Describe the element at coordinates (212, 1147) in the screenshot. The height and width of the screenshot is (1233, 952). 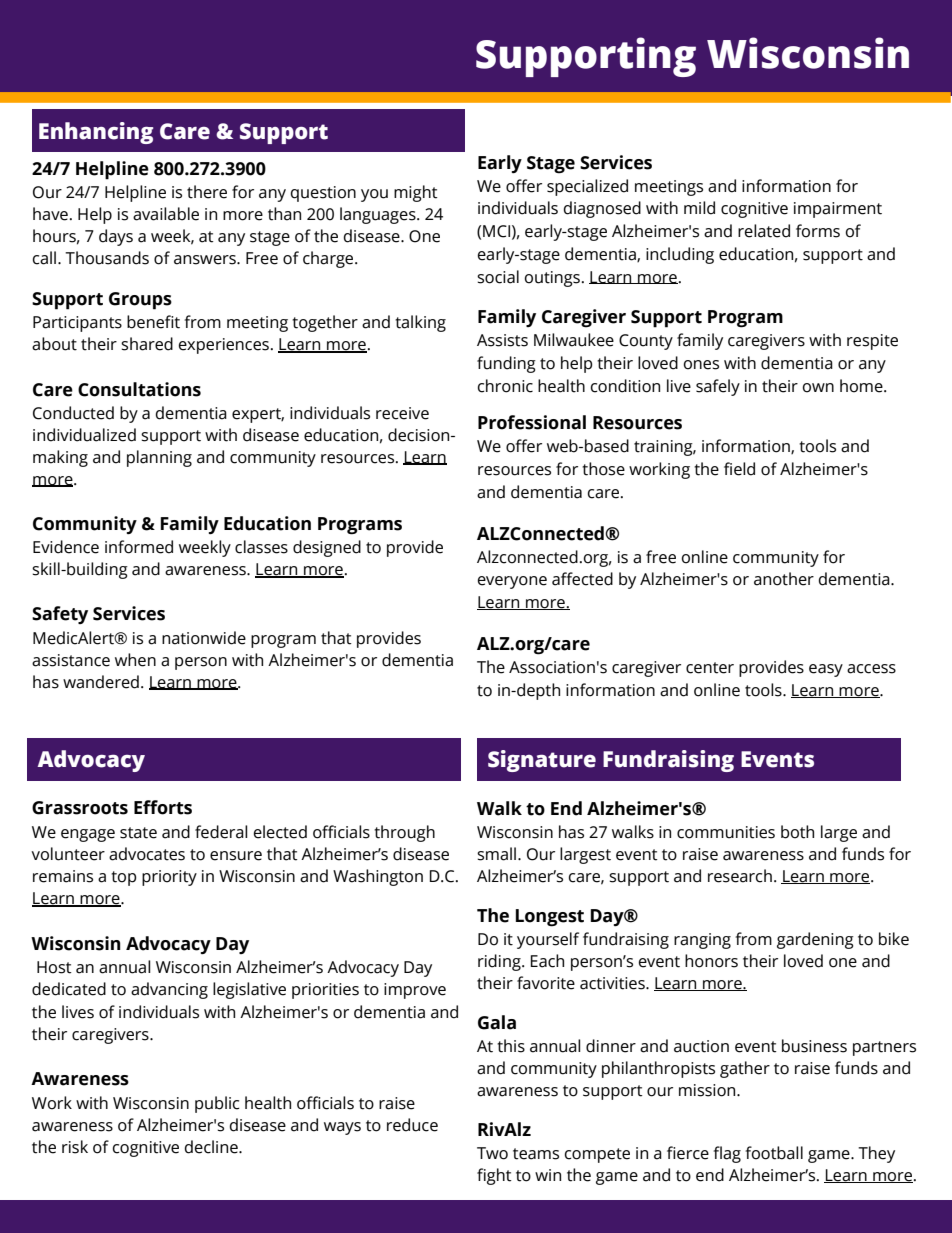
I see `decline` at that location.
